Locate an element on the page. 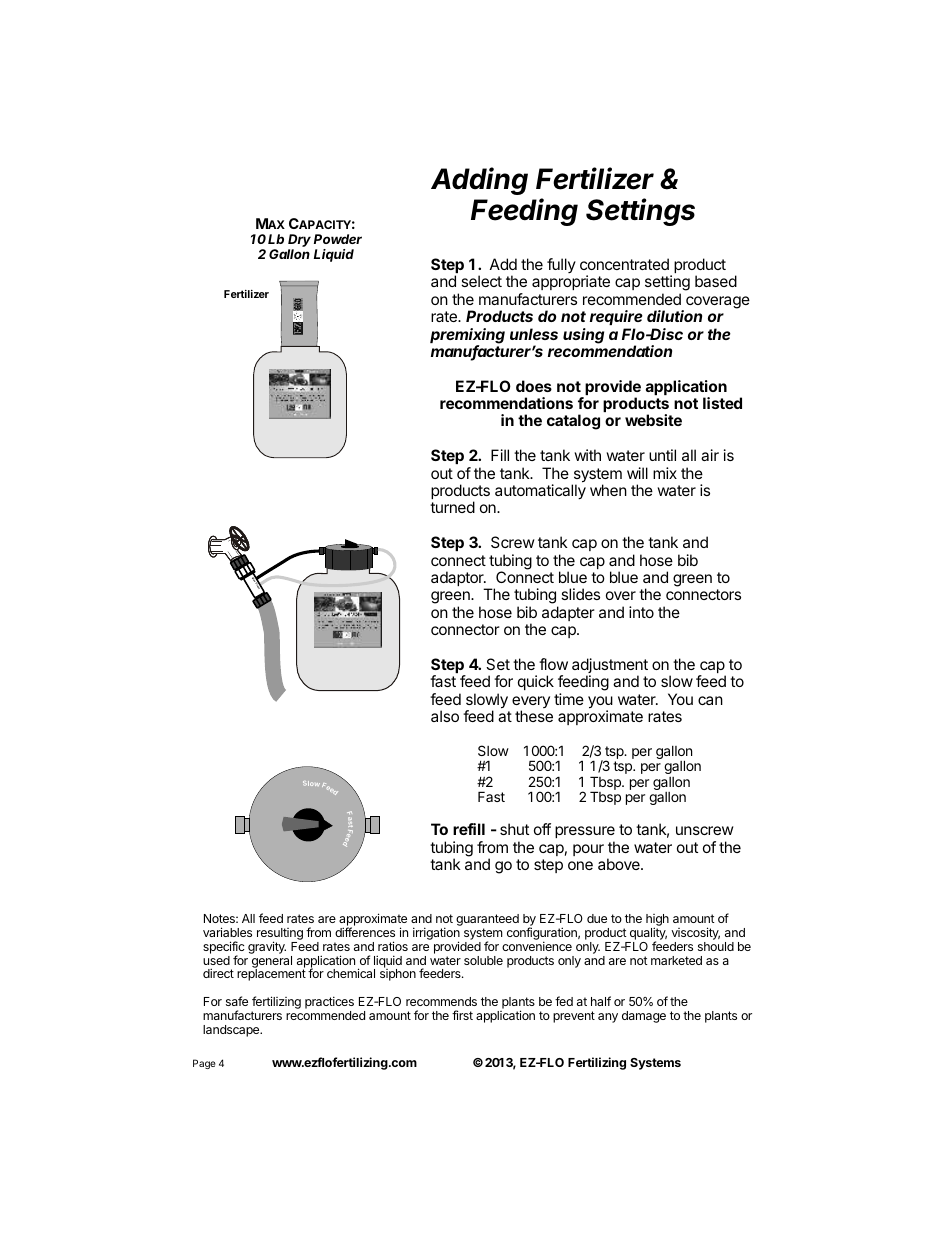 This image has height=1233, width=952. quick is located at coordinates (536, 682).
